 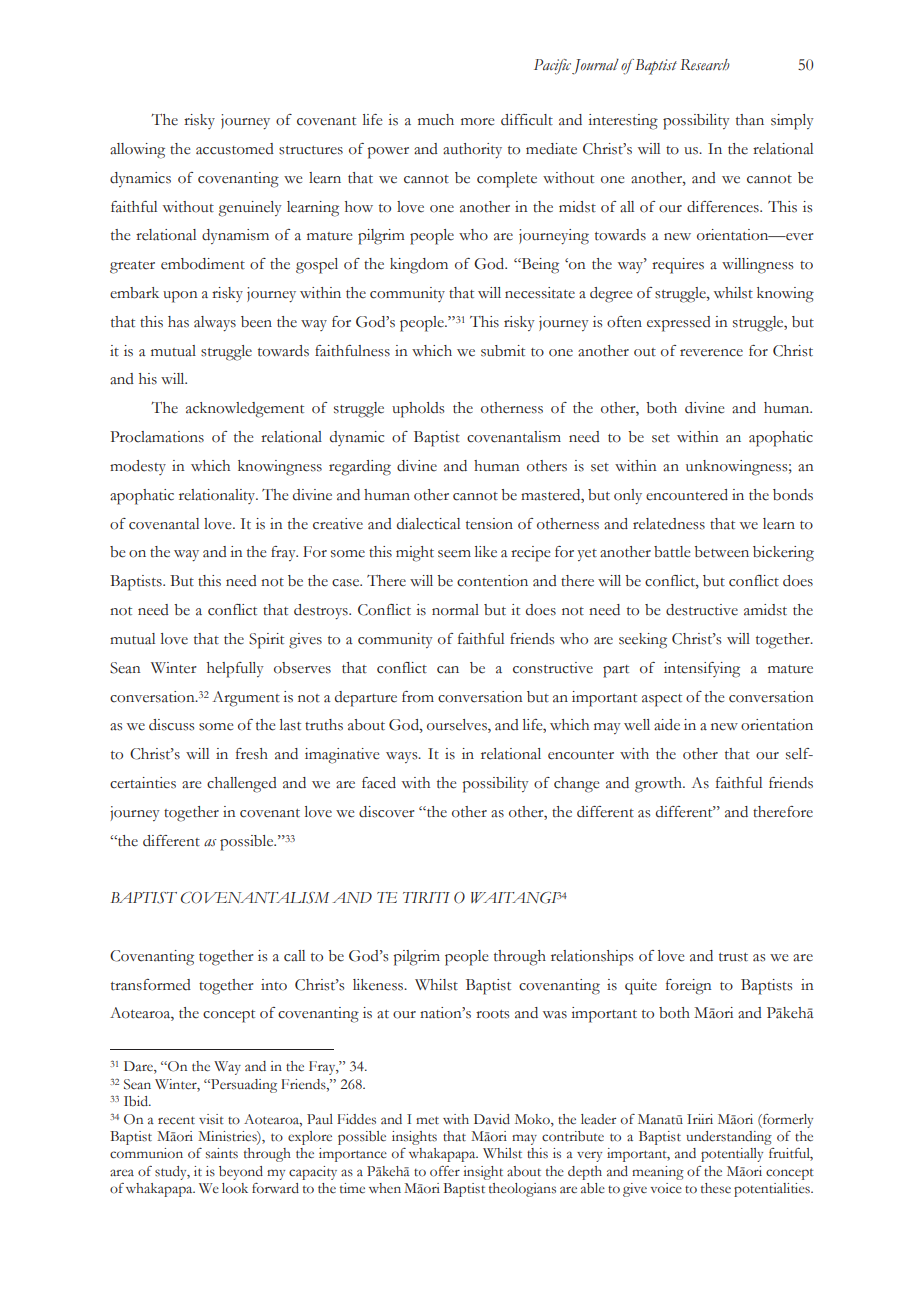 I want to click on challenged, so click(x=242, y=785).
